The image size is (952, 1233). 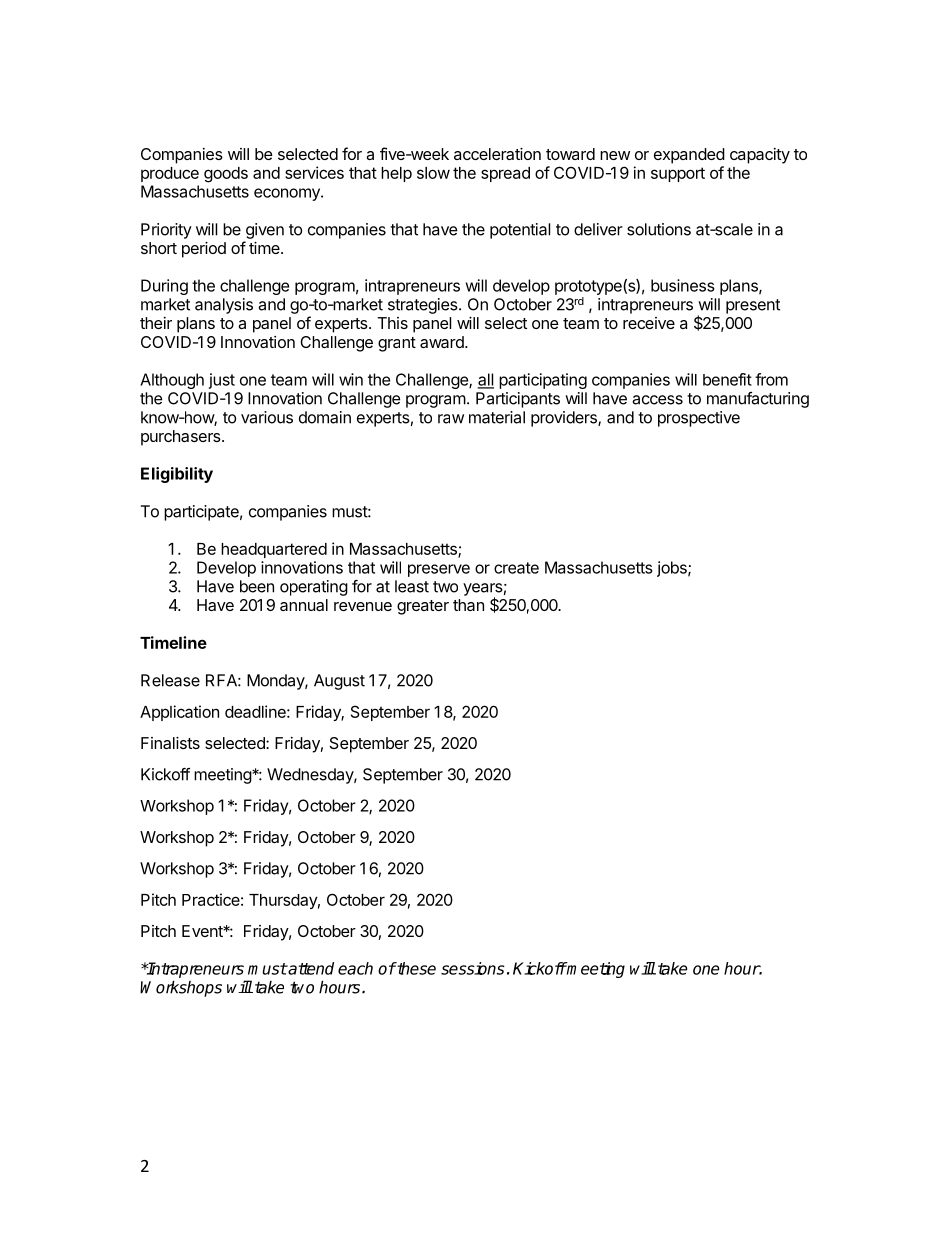 I want to click on Release, so click(x=170, y=680).
